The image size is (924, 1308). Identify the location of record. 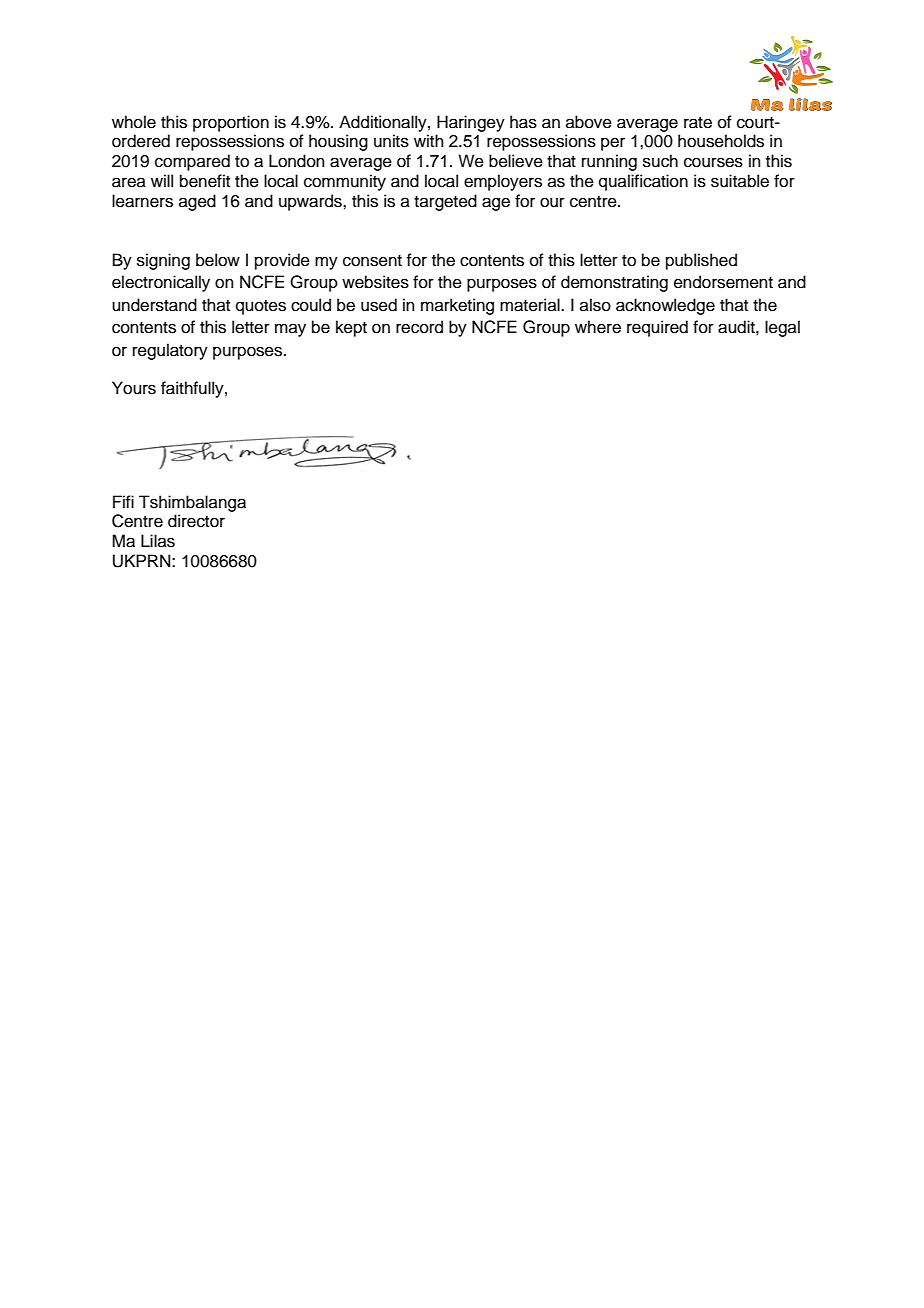
(419, 327).
